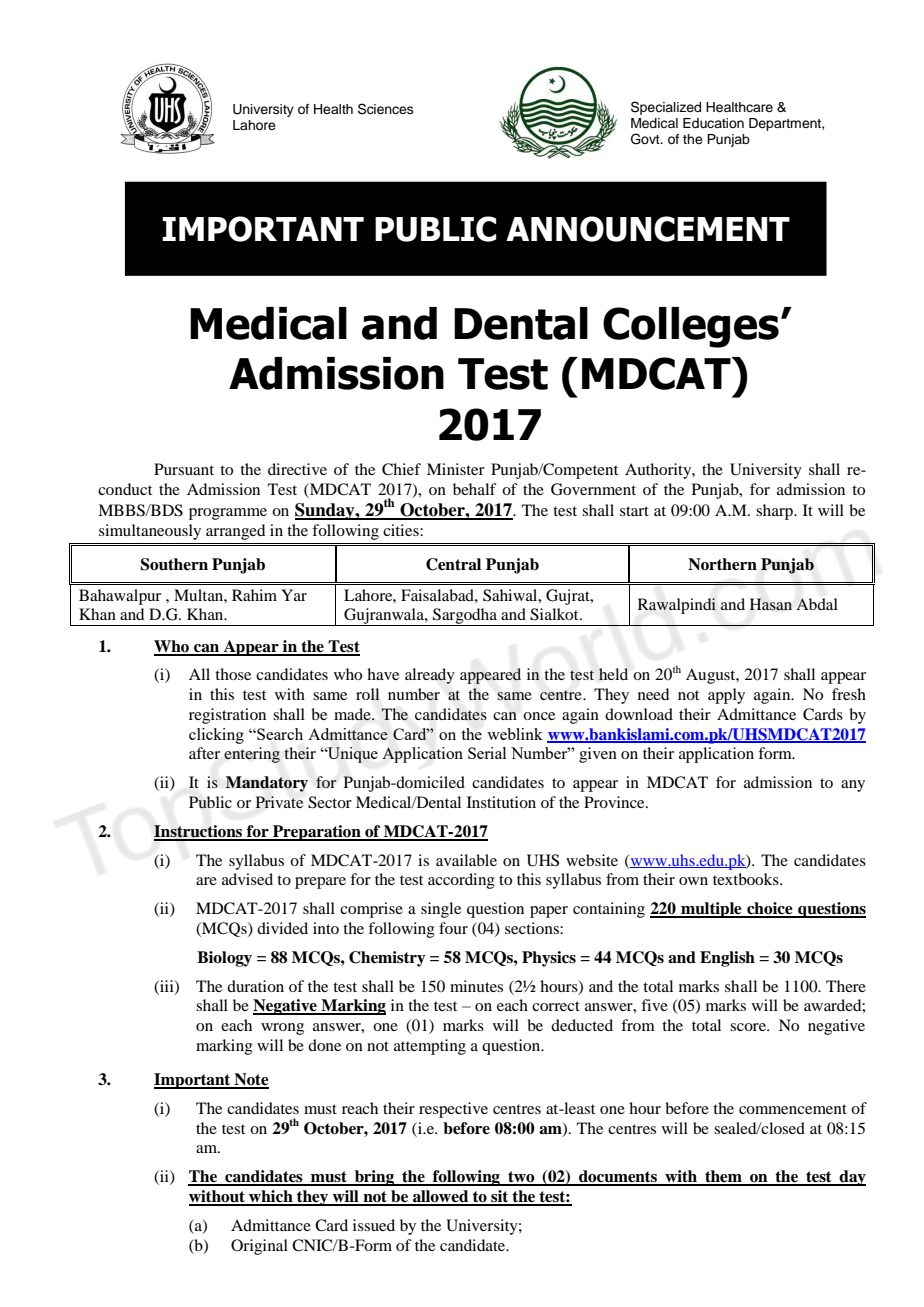 This image has height=1307, width=924. I want to click on textbooks, so click(747, 879).
